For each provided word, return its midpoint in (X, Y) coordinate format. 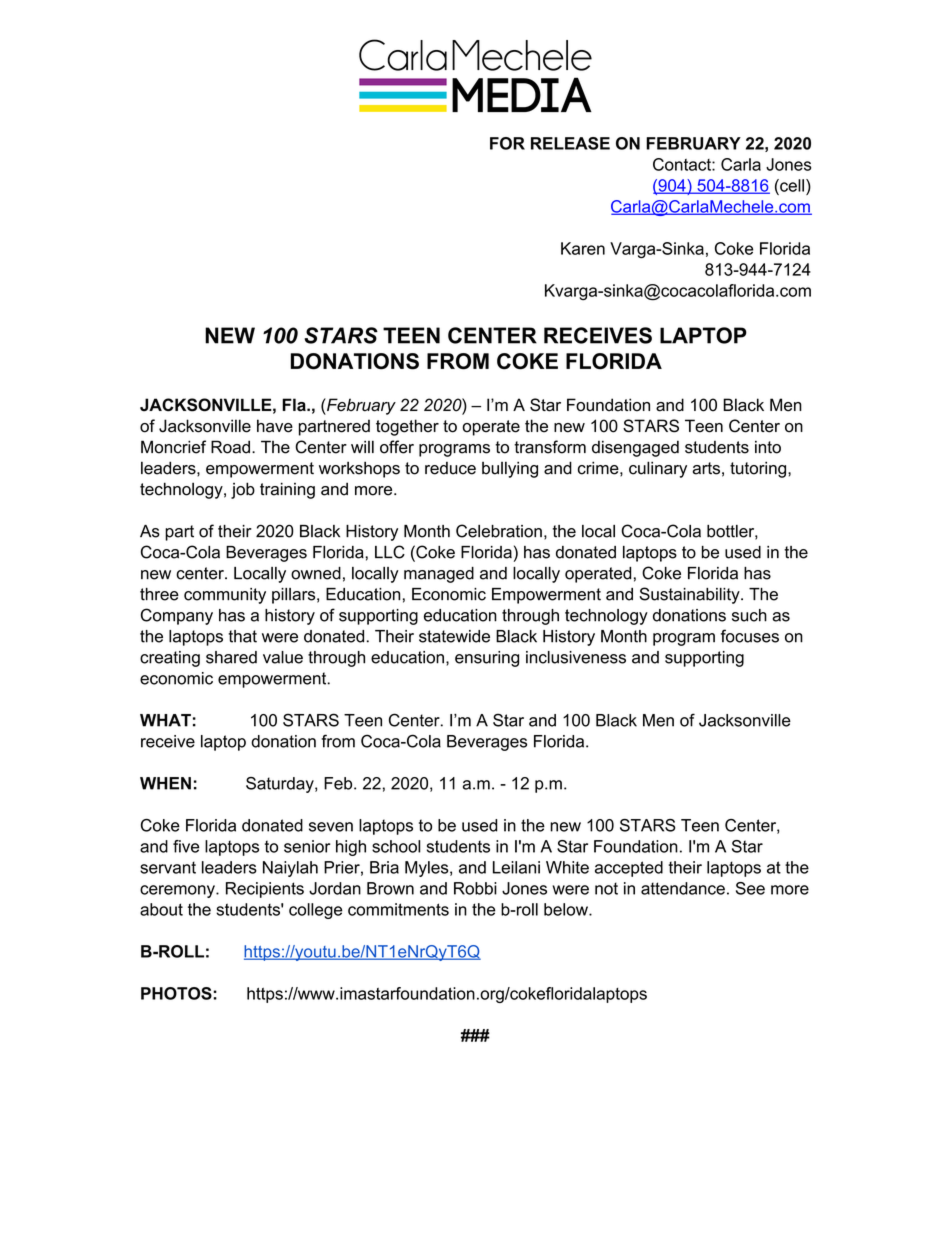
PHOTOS (176, 993)
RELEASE (570, 143)
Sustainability (690, 595)
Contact (683, 164)
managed (439, 575)
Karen (583, 248)
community (225, 596)
